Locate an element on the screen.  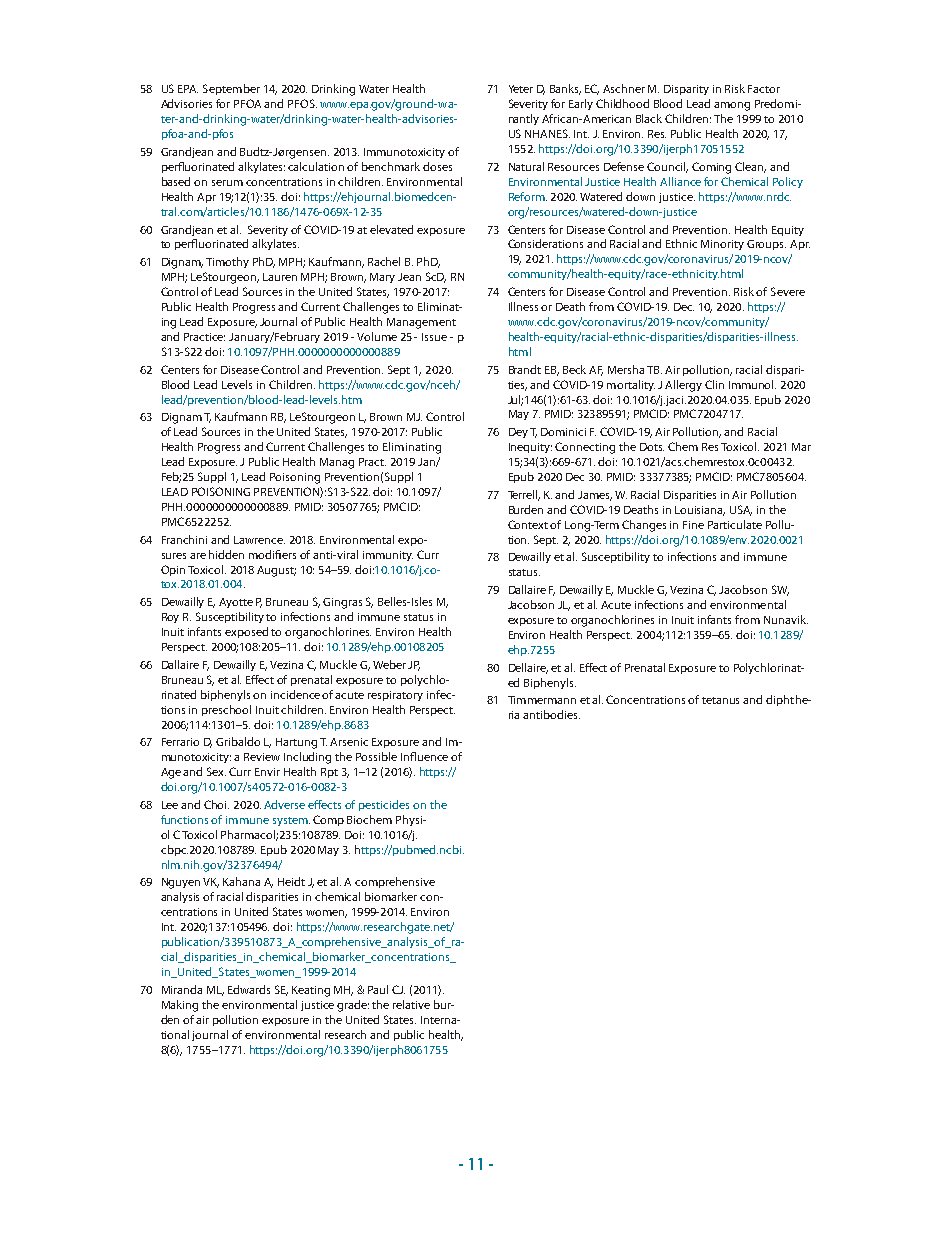
among is located at coordinates (732, 106).
